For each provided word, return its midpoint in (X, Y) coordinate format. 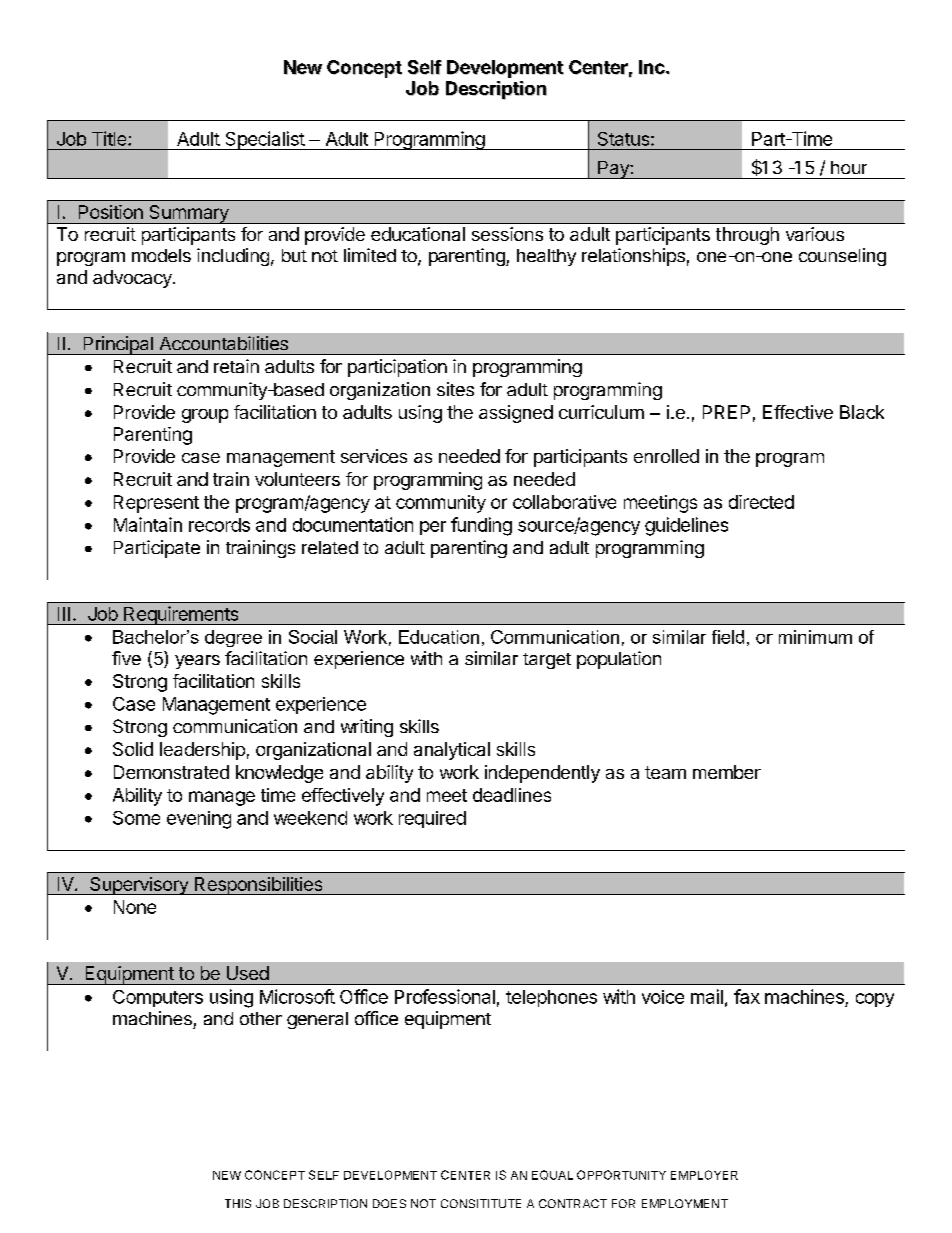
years (197, 662)
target (547, 661)
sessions (507, 234)
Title (110, 138)
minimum (815, 637)
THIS (238, 1203)
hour (849, 167)
